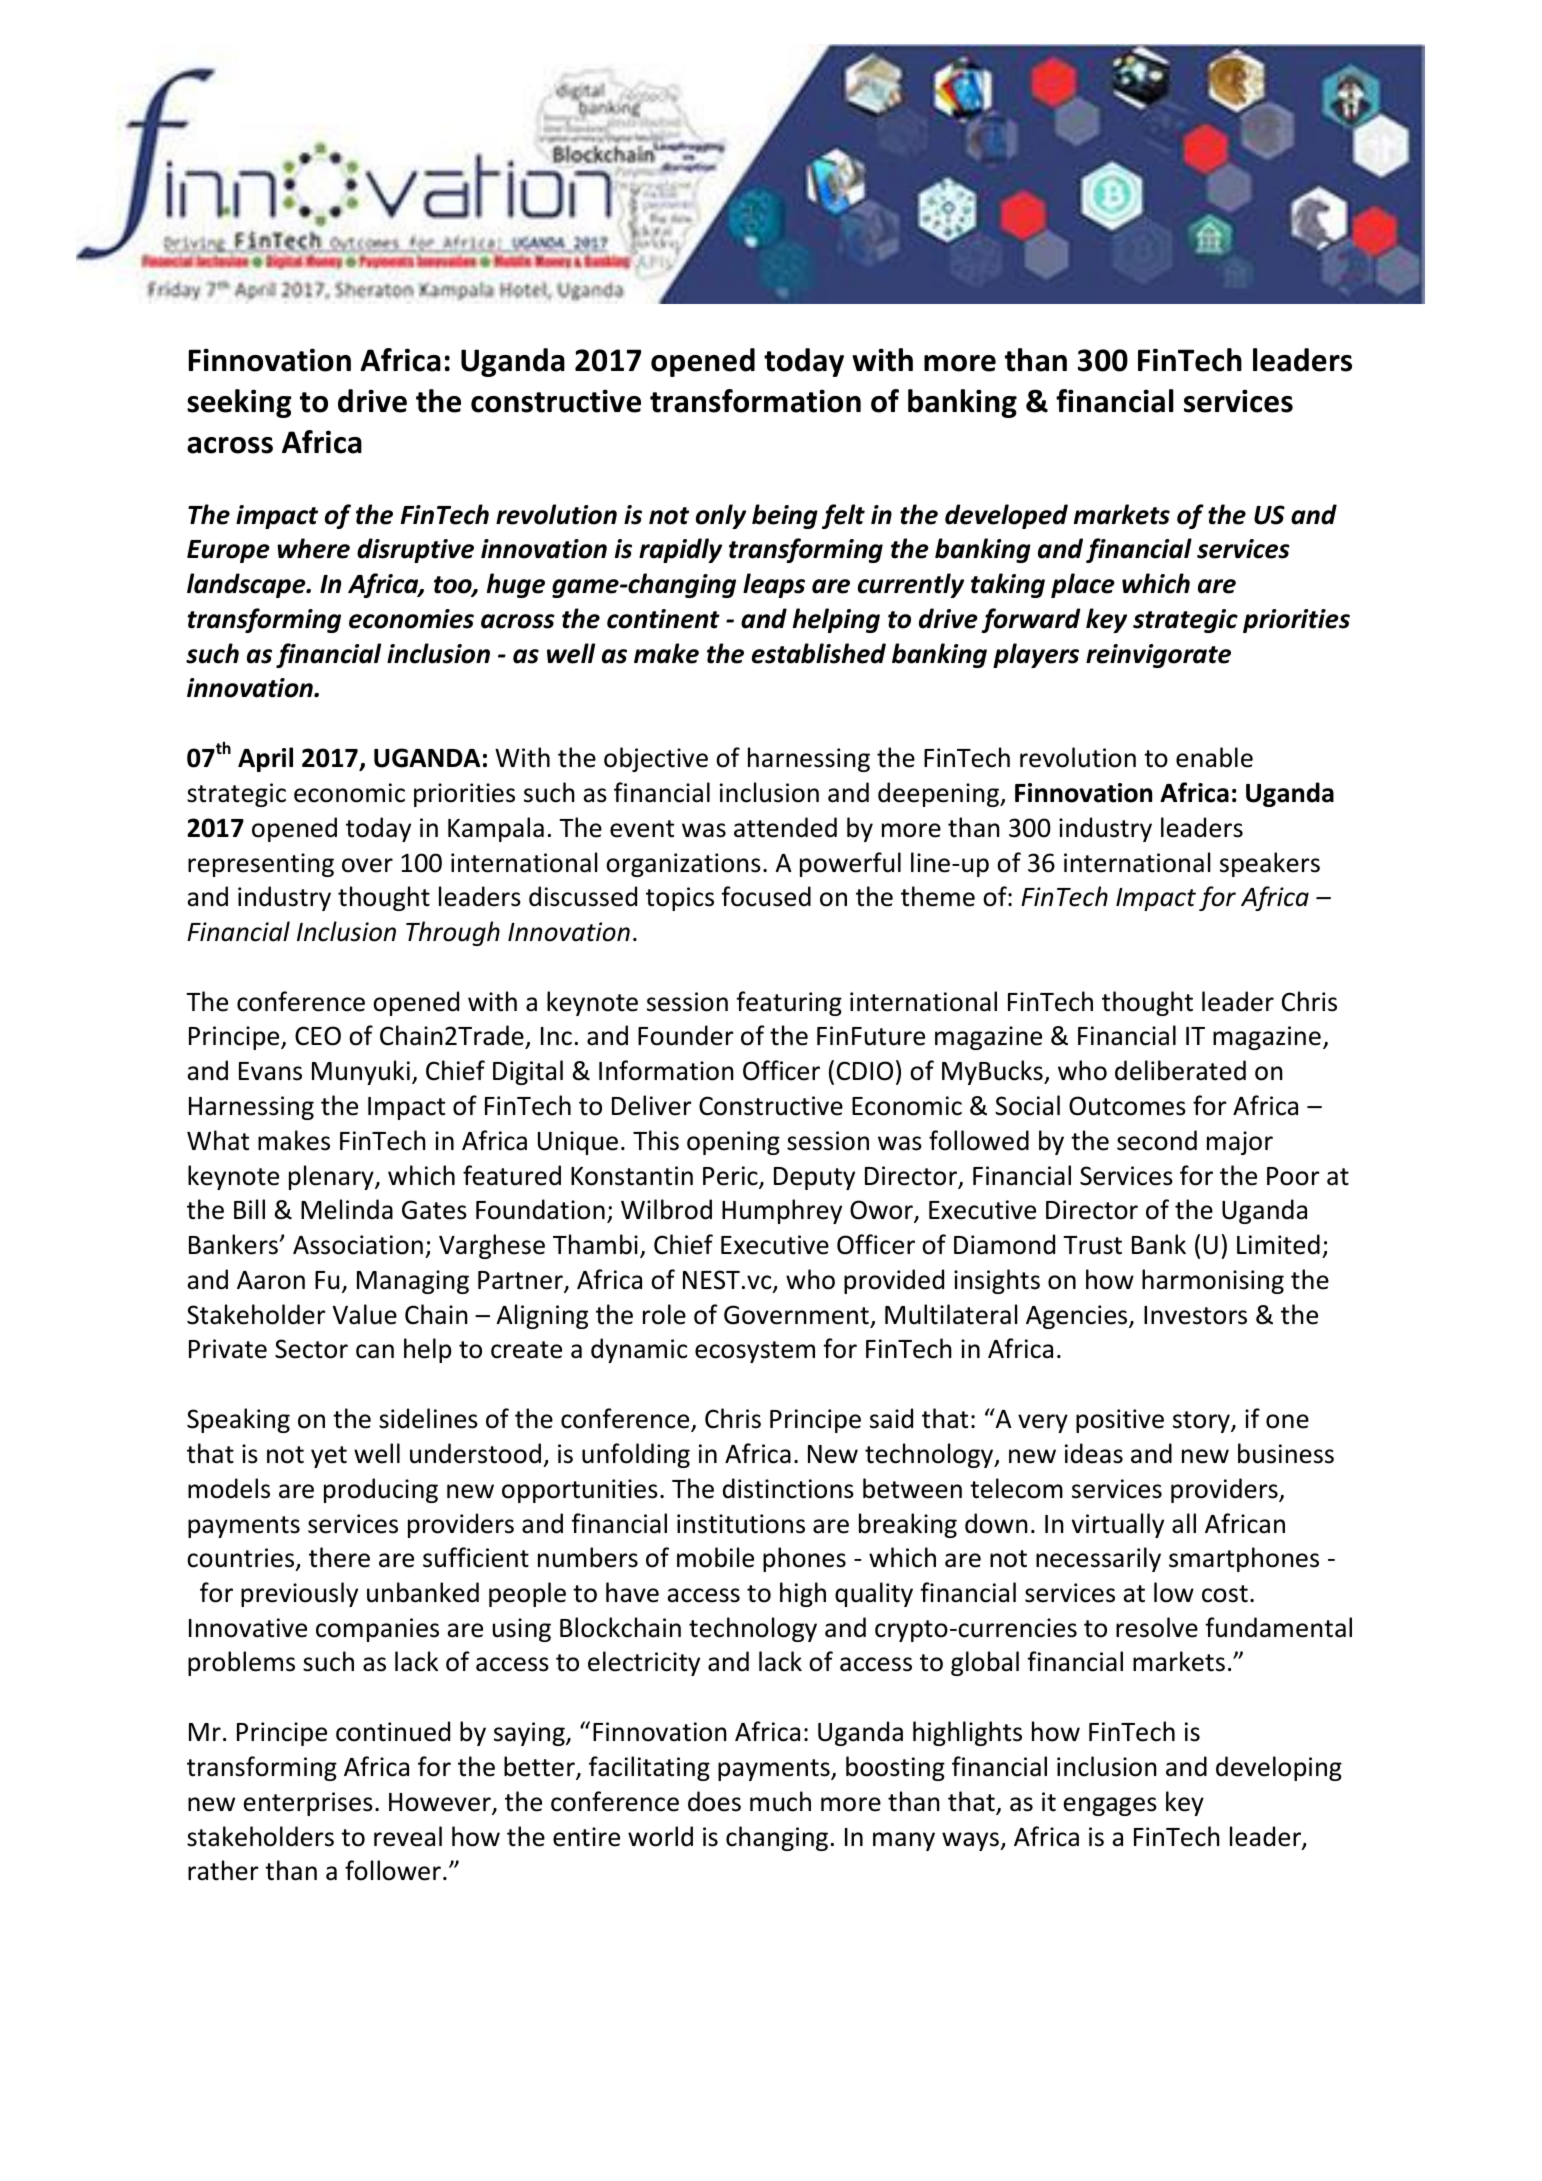 The image size is (1542, 2181). I want to click on opening, so click(733, 1143).
